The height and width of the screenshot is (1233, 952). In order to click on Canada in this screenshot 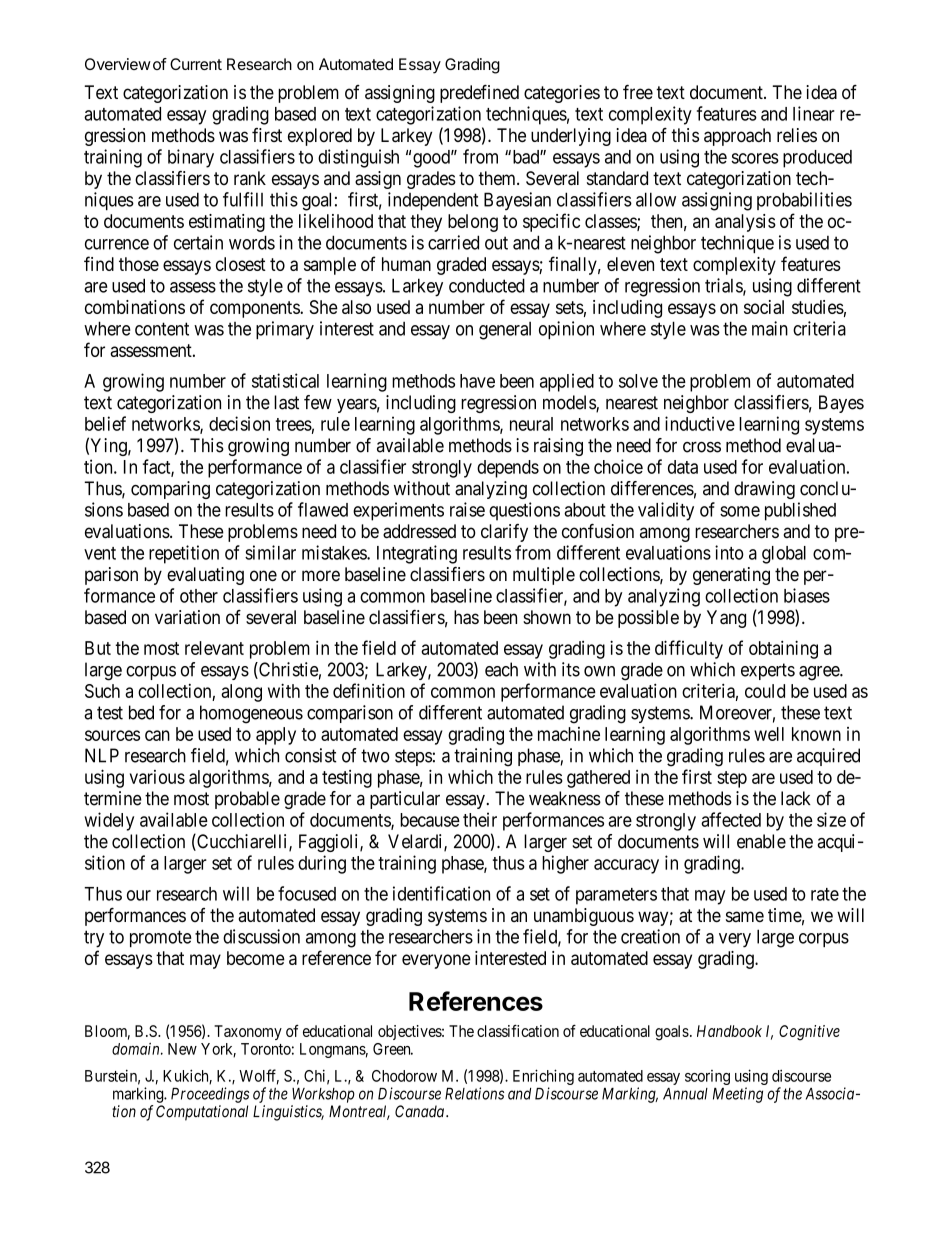, I will do `click(419, 1111)`.
